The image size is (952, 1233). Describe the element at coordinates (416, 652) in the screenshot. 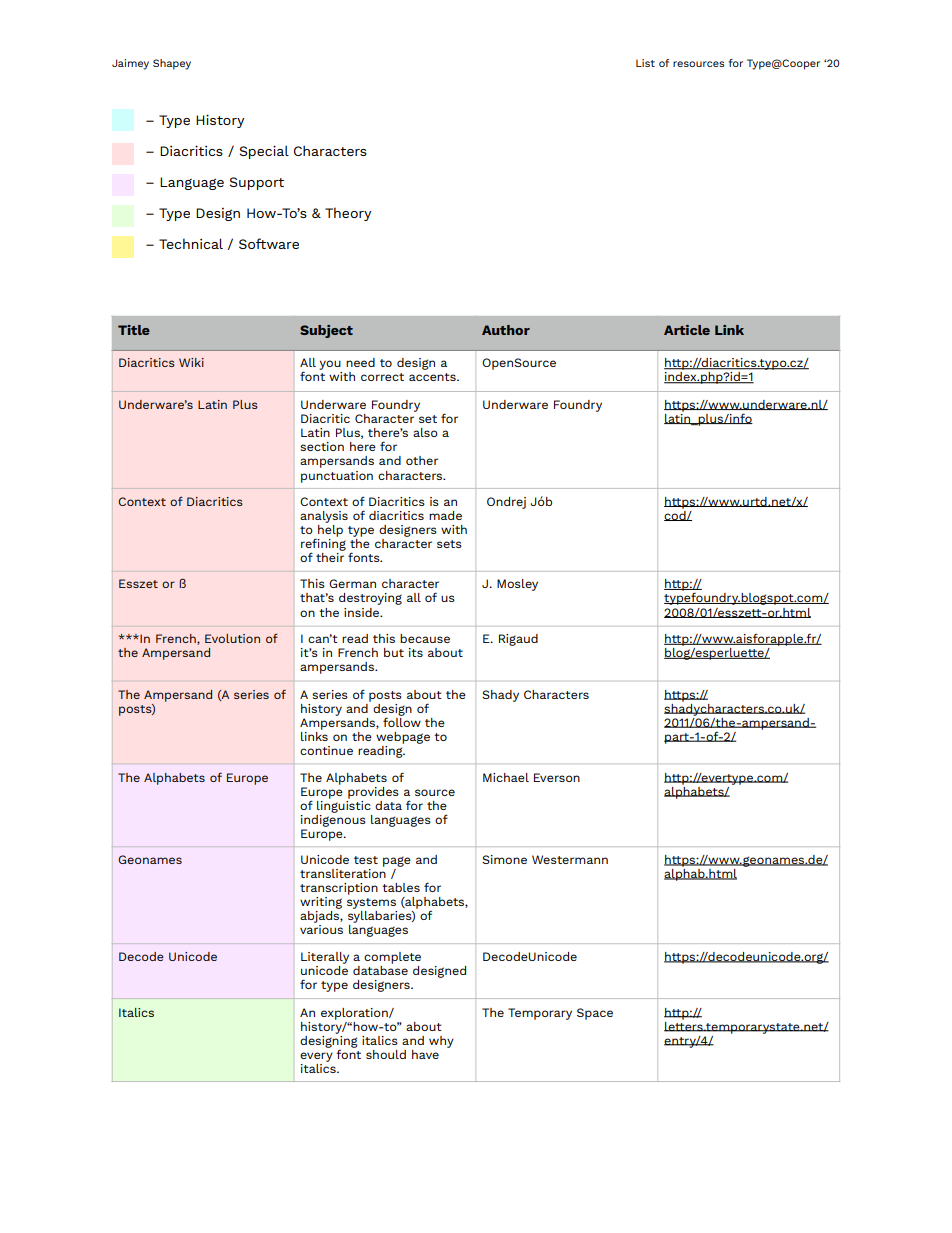

I see `its` at that location.
